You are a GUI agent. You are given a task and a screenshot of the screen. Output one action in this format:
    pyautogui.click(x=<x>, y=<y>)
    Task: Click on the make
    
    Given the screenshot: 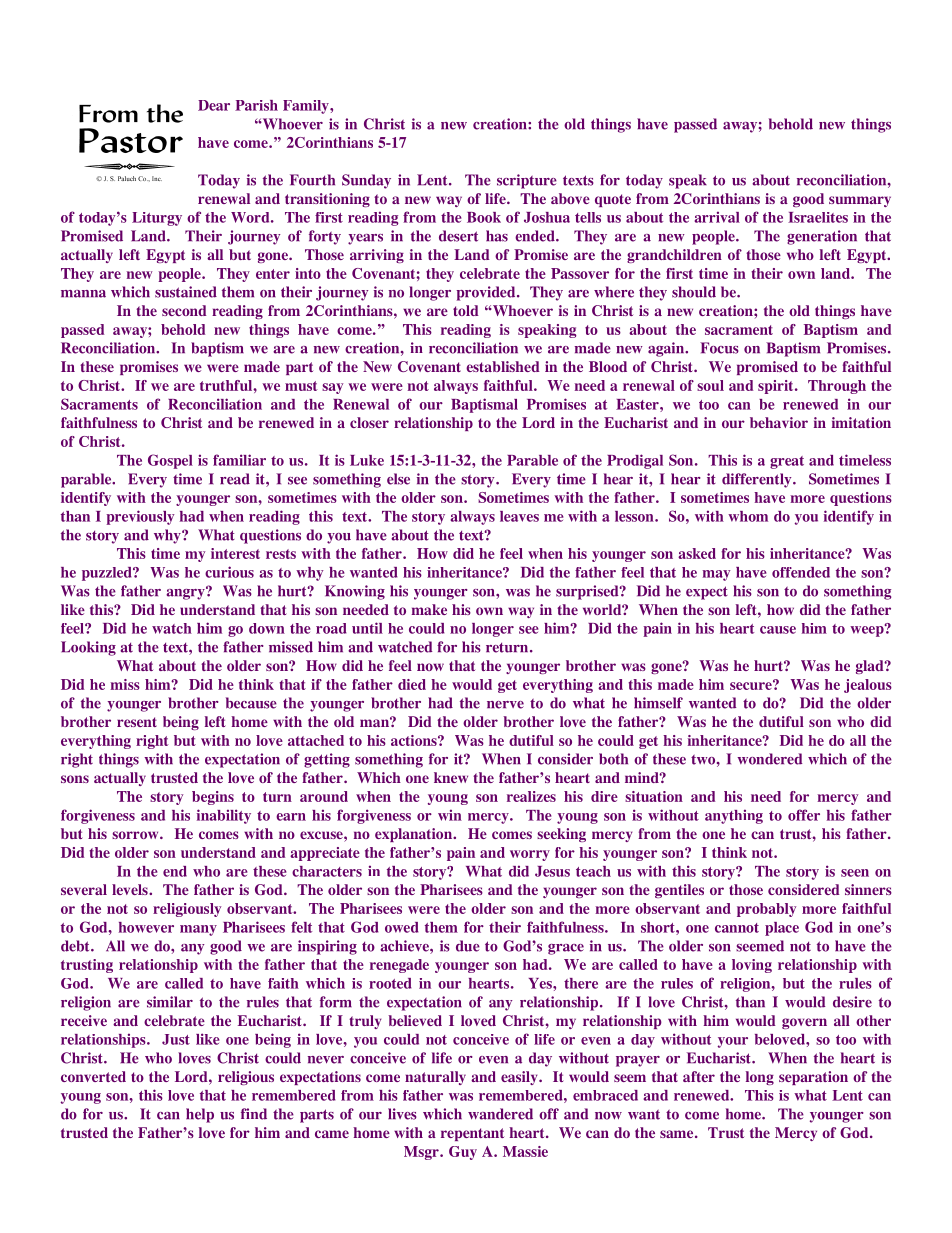 What is the action you would take?
    pyautogui.click(x=429, y=609)
